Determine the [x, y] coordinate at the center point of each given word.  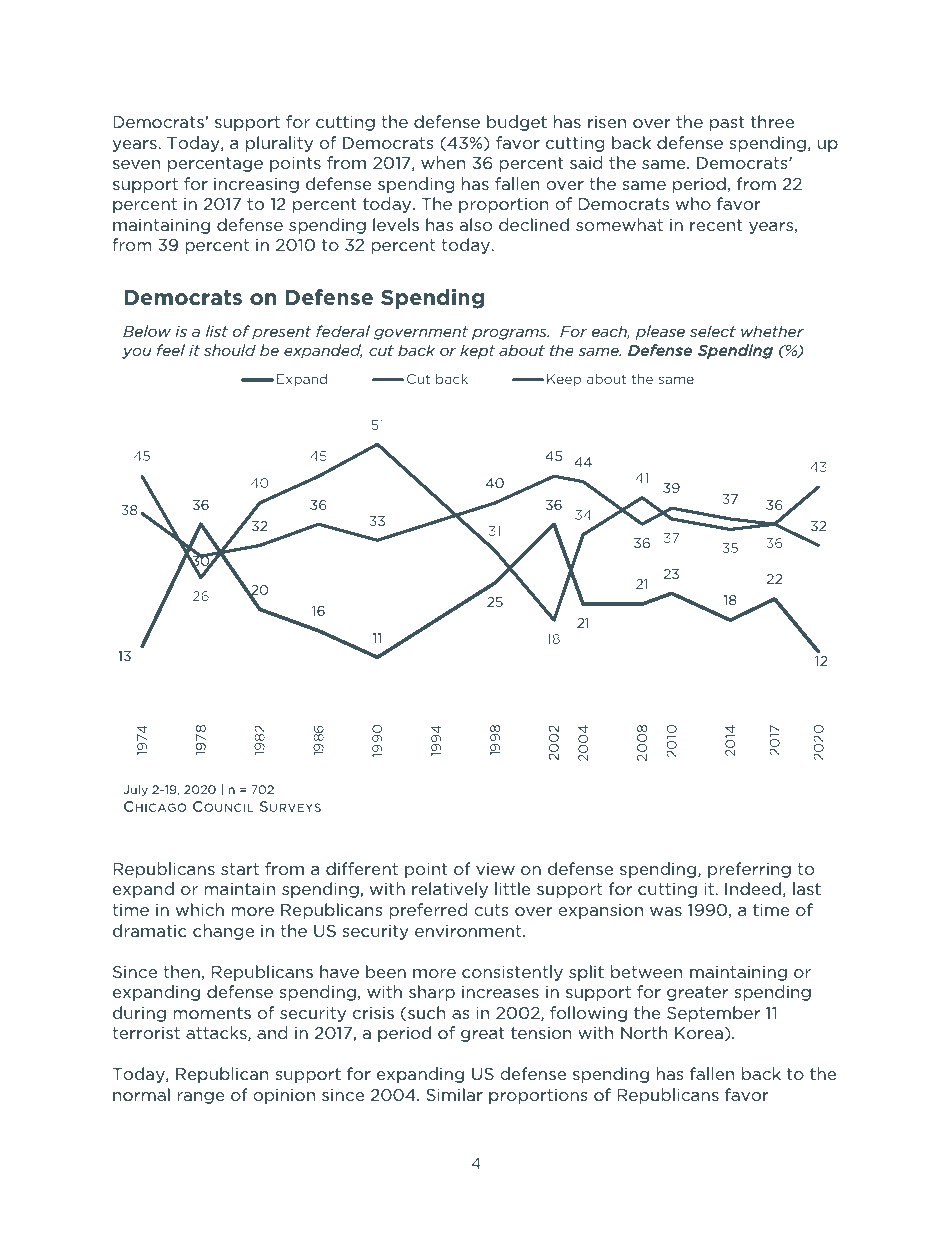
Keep [564, 380]
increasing [256, 185]
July [135, 790]
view [495, 868]
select [713, 331]
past [727, 123]
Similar [454, 1094]
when [443, 162]
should [230, 350]
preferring [749, 870]
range [201, 1098]
